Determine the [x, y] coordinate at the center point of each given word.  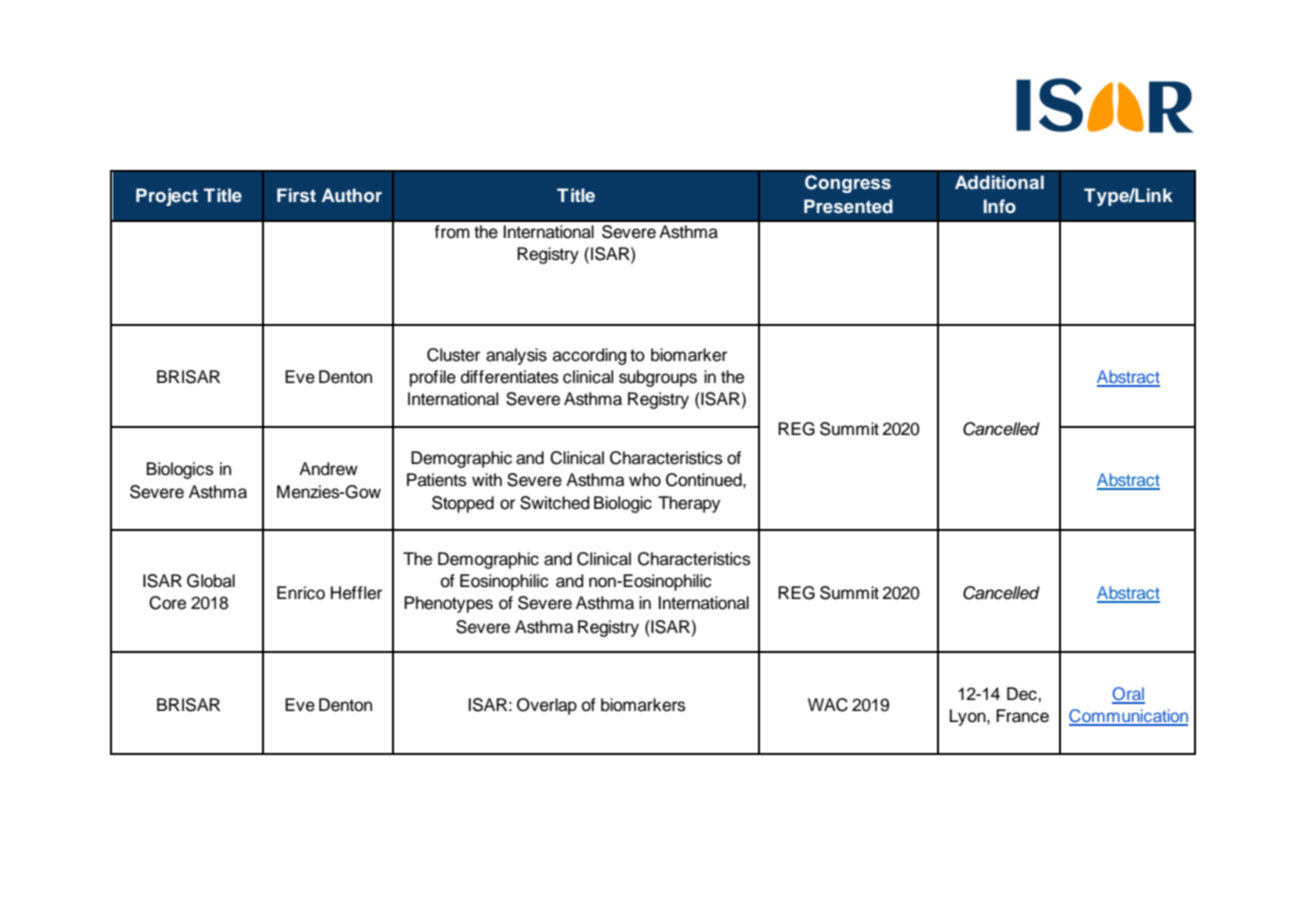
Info [999, 206]
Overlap [547, 706]
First [296, 195]
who [645, 480]
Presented [848, 206]
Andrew [328, 469]
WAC [828, 705]
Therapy [689, 504]
